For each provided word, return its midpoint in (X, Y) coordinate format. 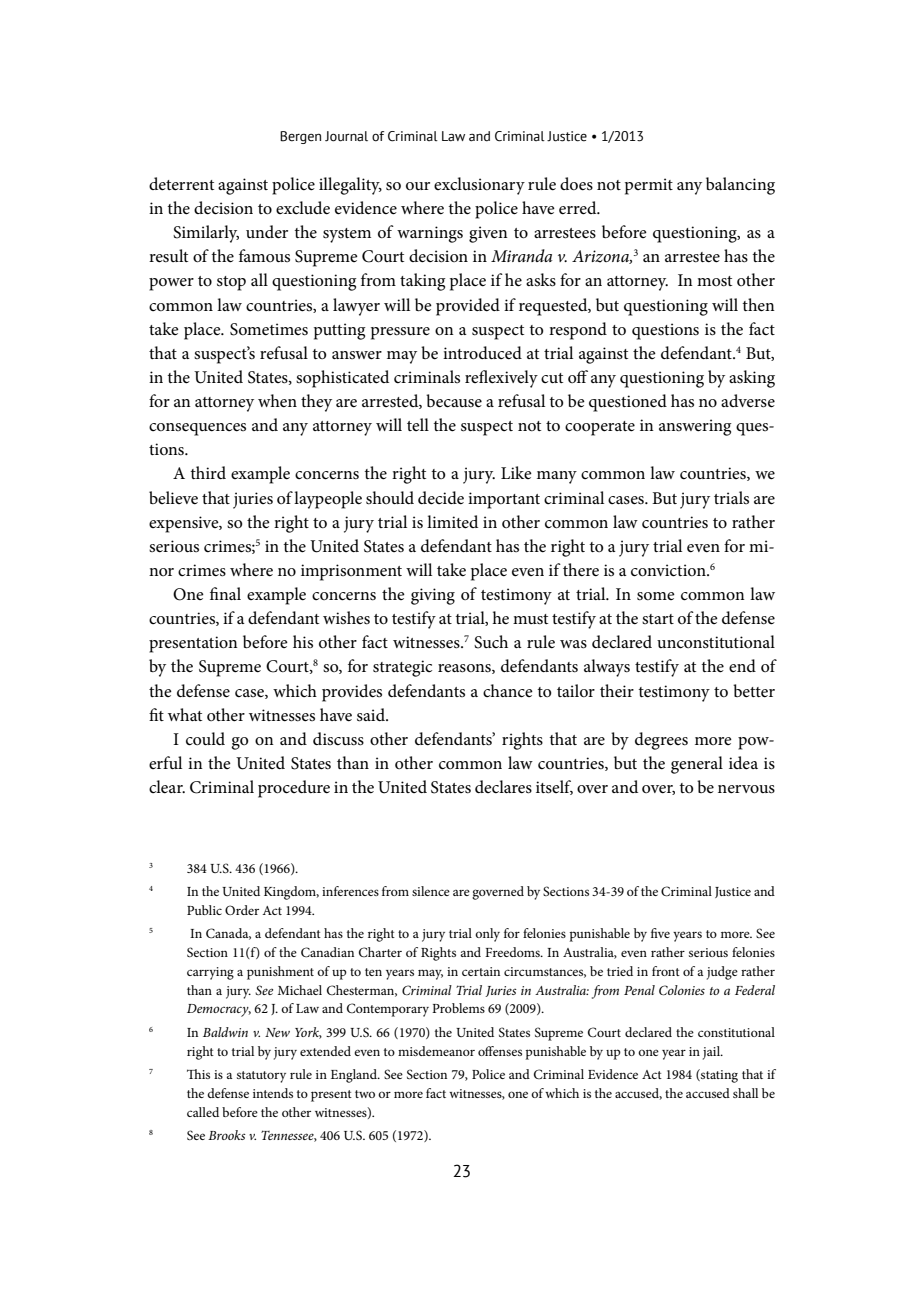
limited (452, 522)
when (277, 401)
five (660, 933)
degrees (661, 741)
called (203, 1112)
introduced (482, 353)
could (205, 739)
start (658, 619)
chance (508, 691)
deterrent (181, 184)
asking (752, 379)
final (225, 593)
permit (649, 186)
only (487, 935)
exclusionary (479, 186)
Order (242, 910)
